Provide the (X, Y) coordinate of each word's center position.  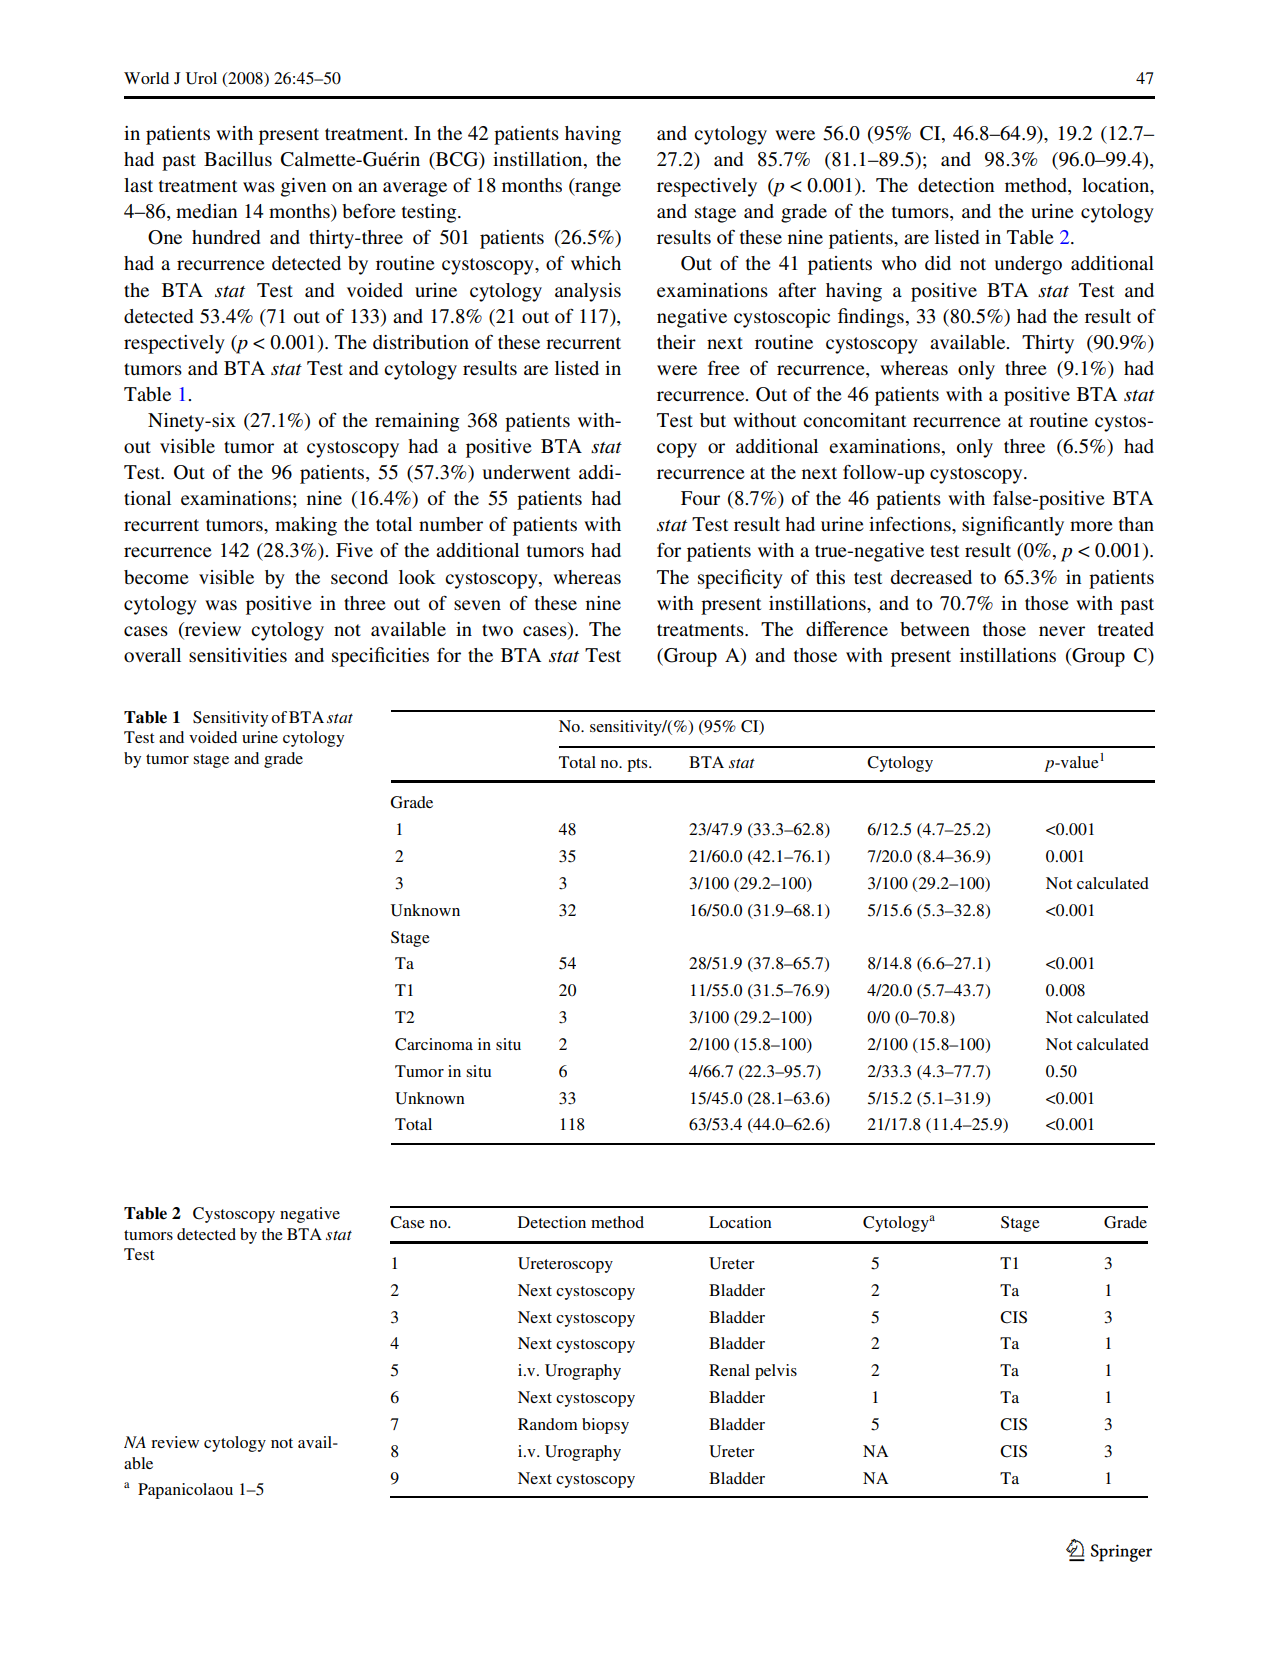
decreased (931, 577)
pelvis (776, 1372)
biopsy (605, 1426)
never (1062, 631)
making (306, 526)
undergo (1028, 265)
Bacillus (238, 159)
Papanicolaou (185, 1491)
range (597, 189)
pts (638, 765)
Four (700, 498)
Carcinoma (434, 1044)
